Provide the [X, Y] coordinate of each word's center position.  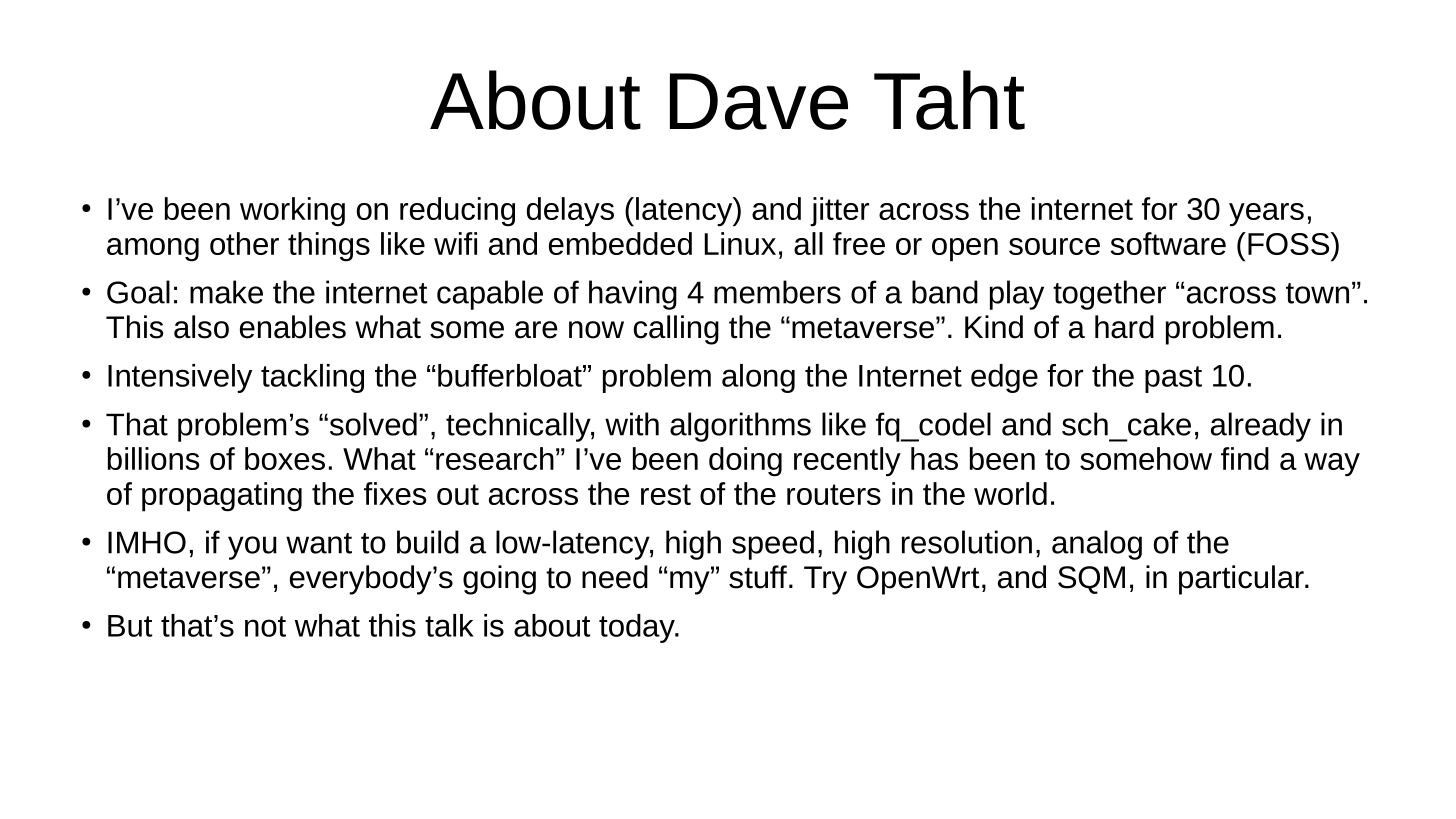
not [265, 626]
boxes [285, 458]
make [226, 292]
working [292, 212]
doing [745, 462]
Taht [949, 100]
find [1245, 458]
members [777, 292]
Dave [759, 101]
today [638, 628]
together [1109, 295]
